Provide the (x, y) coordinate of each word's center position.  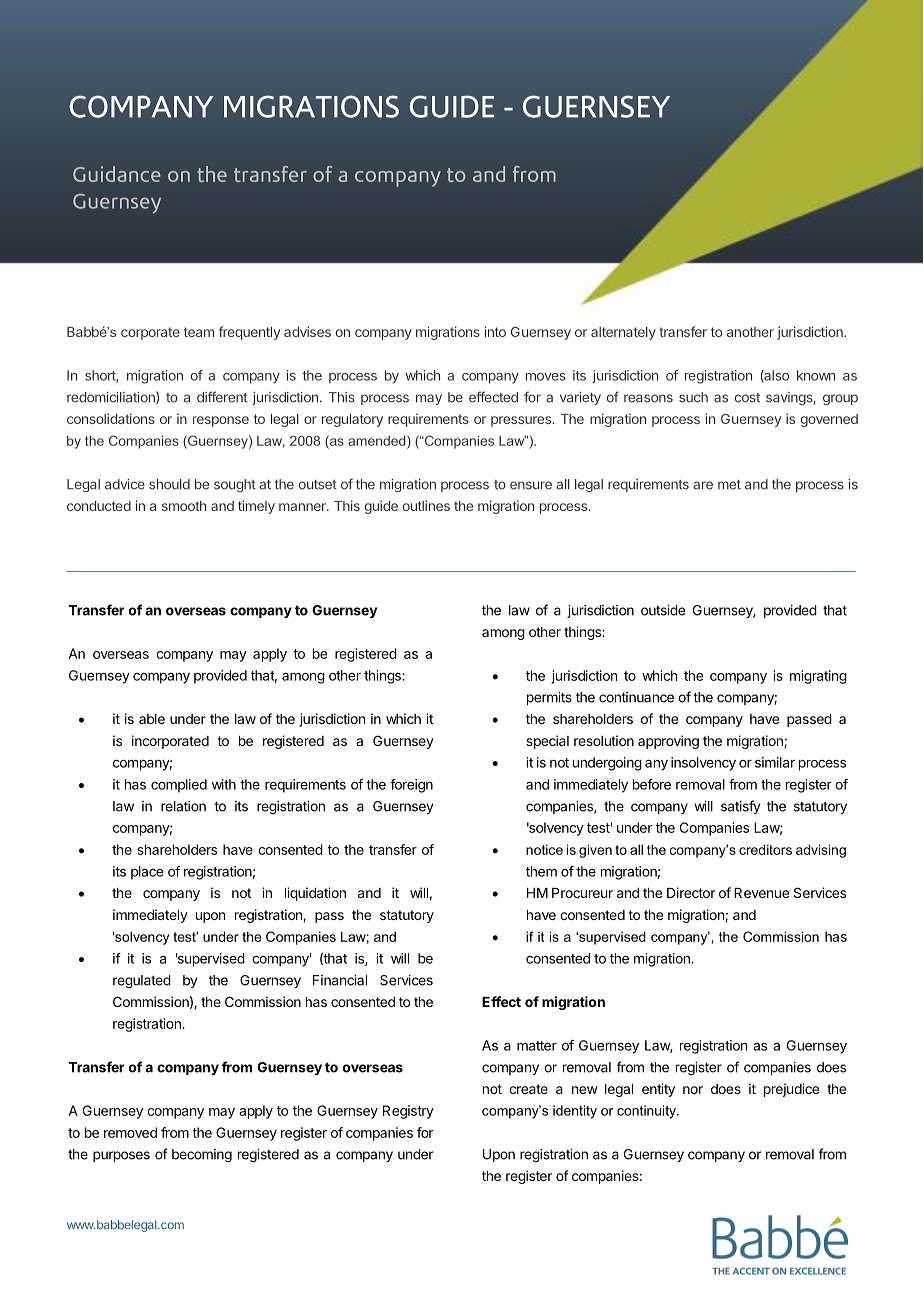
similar (775, 762)
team (199, 332)
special (547, 742)
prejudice (791, 1090)
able (152, 719)
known (816, 375)
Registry (408, 1112)
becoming (202, 1156)
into (495, 331)
